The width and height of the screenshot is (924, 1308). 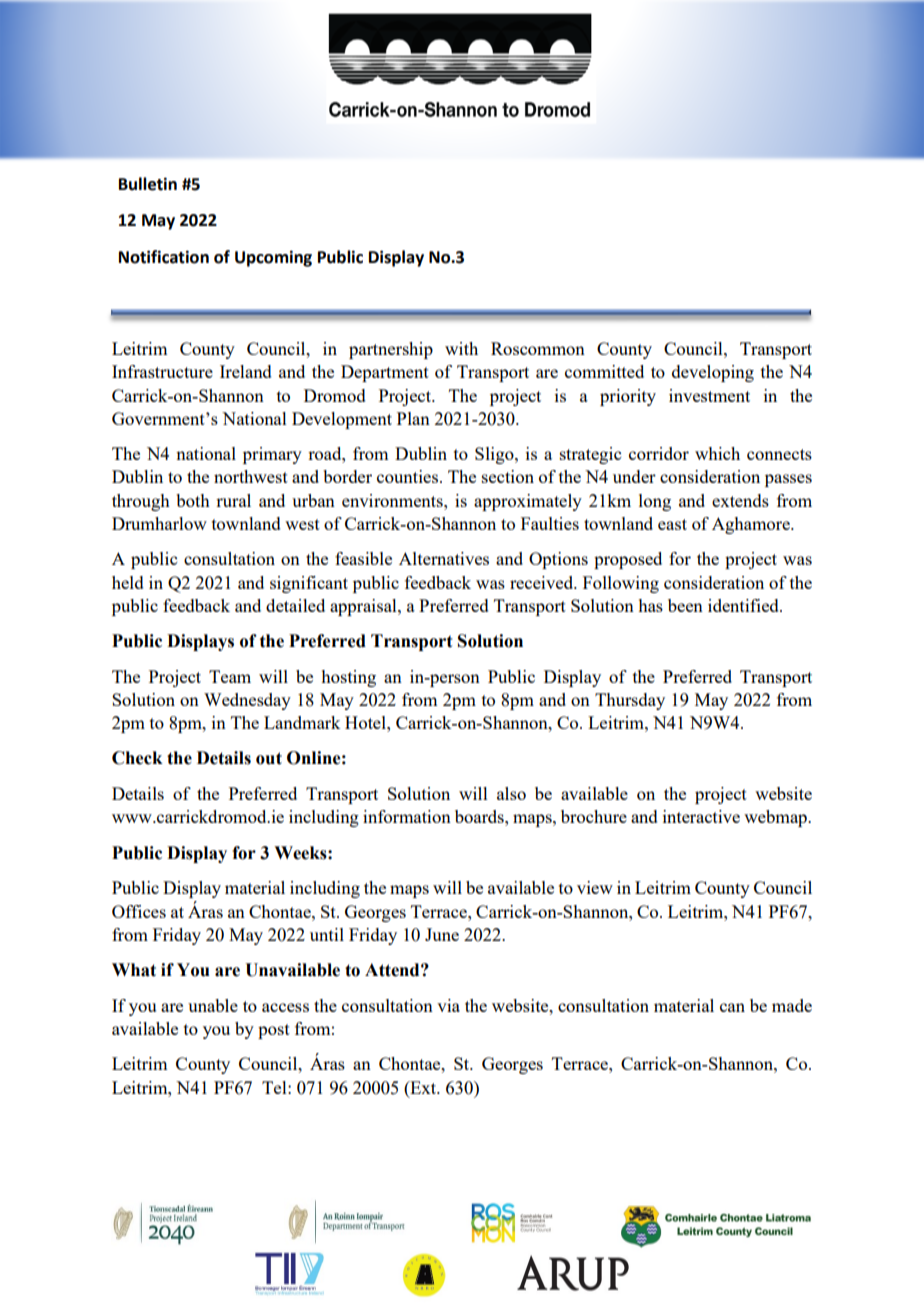 What do you see at coordinates (630, 701) in the screenshot?
I see `Thursday` at bounding box center [630, 701].
